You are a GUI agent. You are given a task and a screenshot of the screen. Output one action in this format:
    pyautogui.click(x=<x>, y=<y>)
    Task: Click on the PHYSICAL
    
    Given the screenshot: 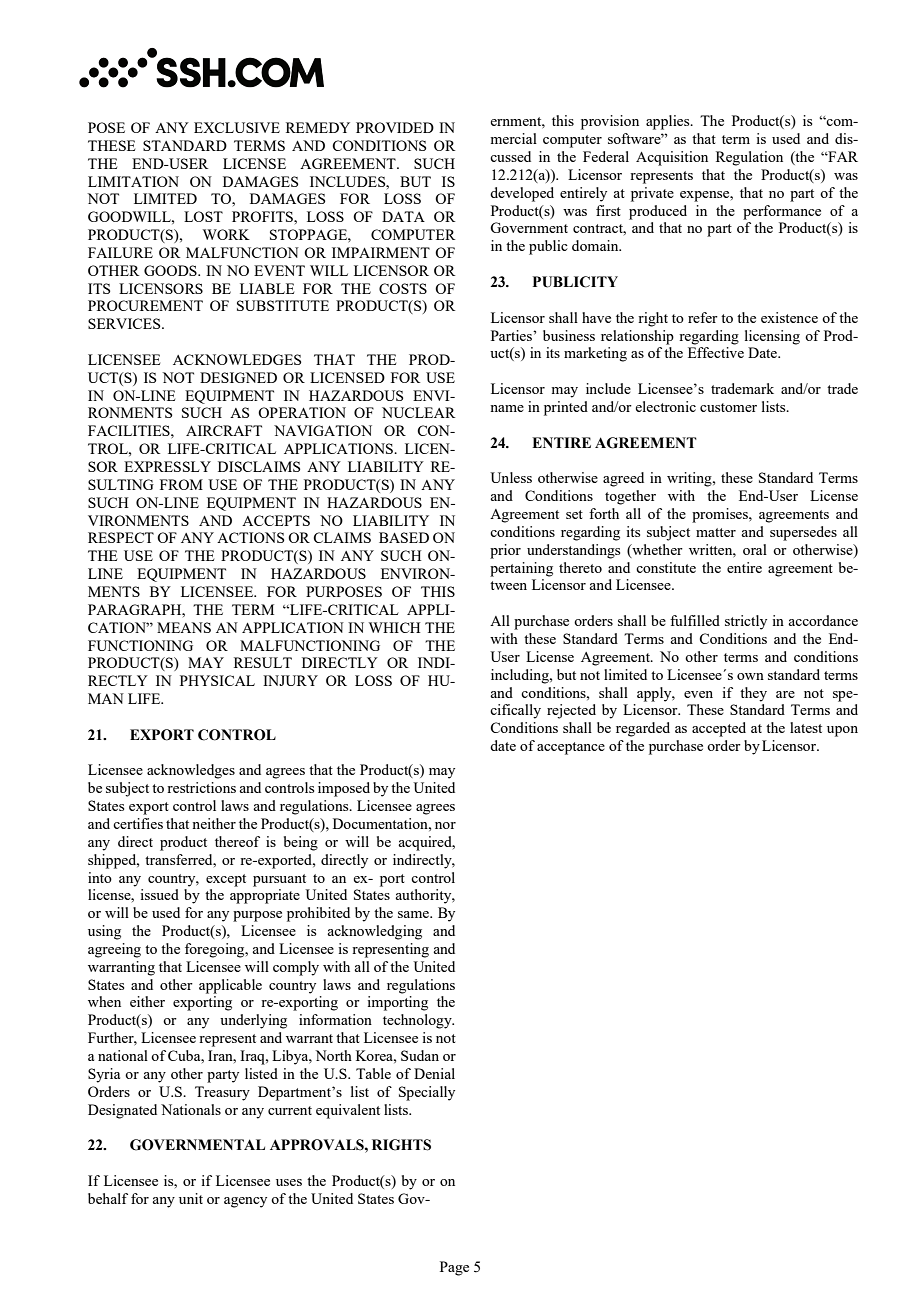 What is the action you would take?
    pyautogui.click(x=217, y=680)
